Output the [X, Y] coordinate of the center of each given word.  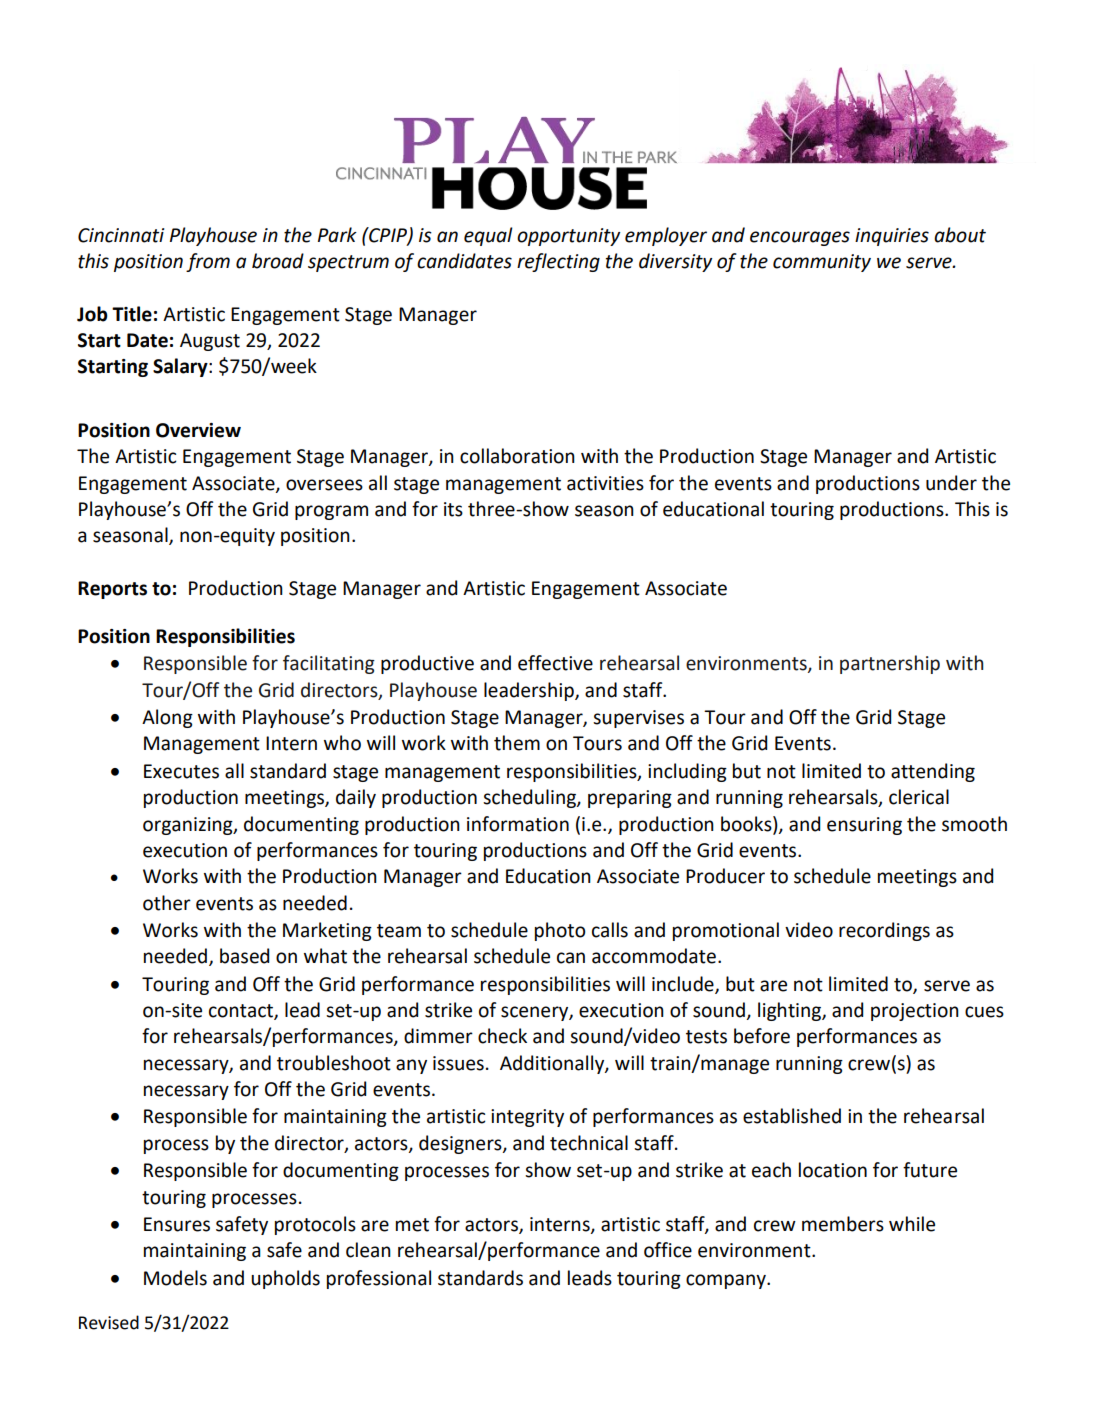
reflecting [558, 262]
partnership [890, 664]
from [208, 262]
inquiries [892, 237]
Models [175, 1278]
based [244, 956]
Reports [112, 590]
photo [560, 931]
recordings [884, 931]
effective [555, 663]
